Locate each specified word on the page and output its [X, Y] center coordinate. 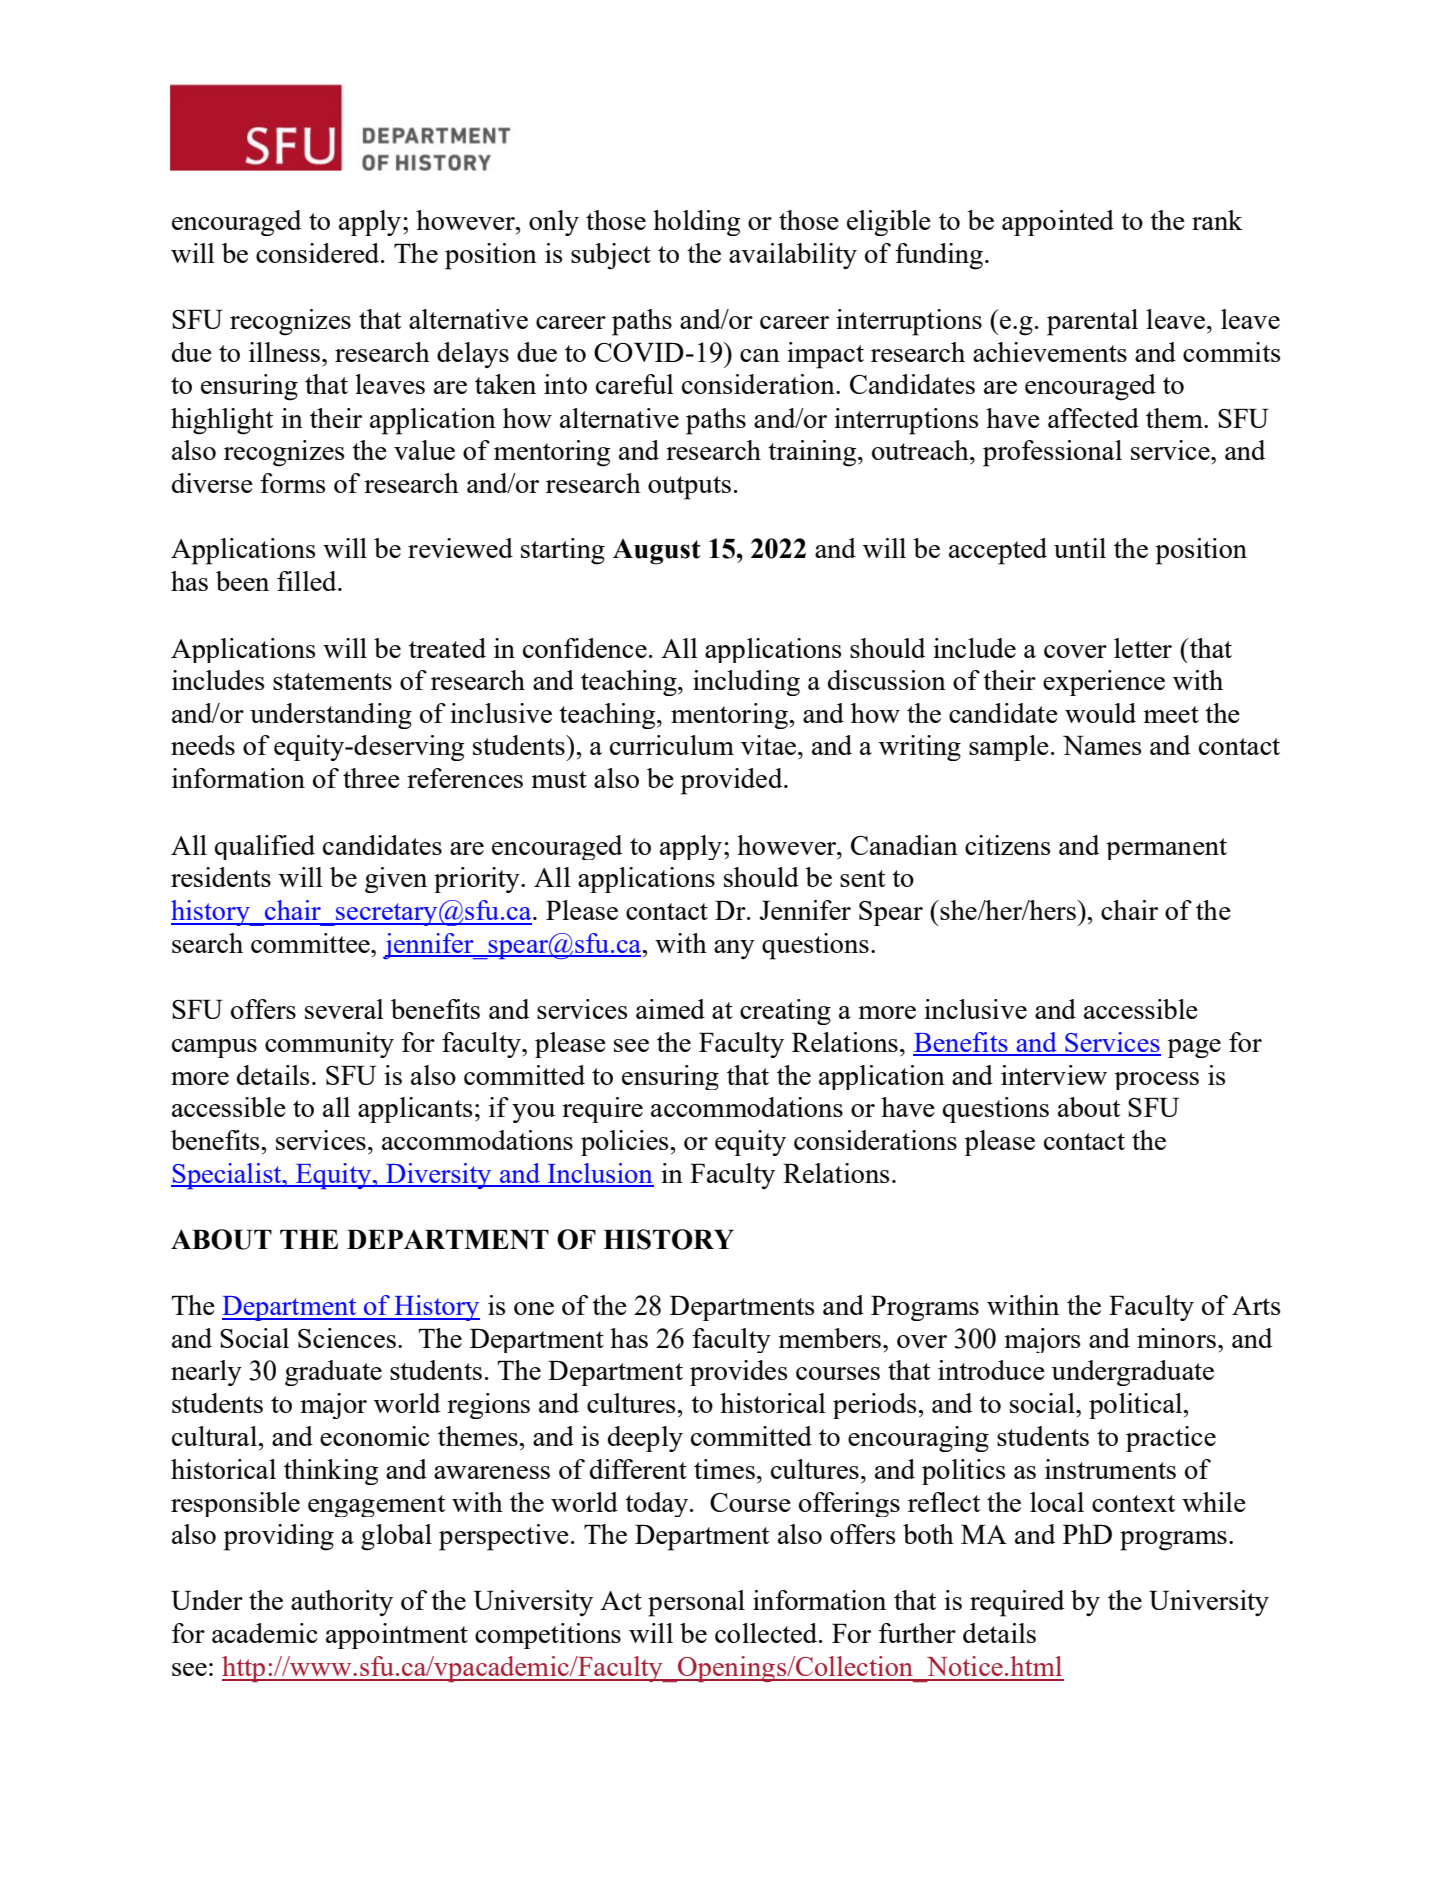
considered [319, 253]
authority [342, 1603]
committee [311, 943]
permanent [1166, 849]
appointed [1058, 223]
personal [696, 1603]
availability [793, 256]
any [734, 949]
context [1133, 1503]
